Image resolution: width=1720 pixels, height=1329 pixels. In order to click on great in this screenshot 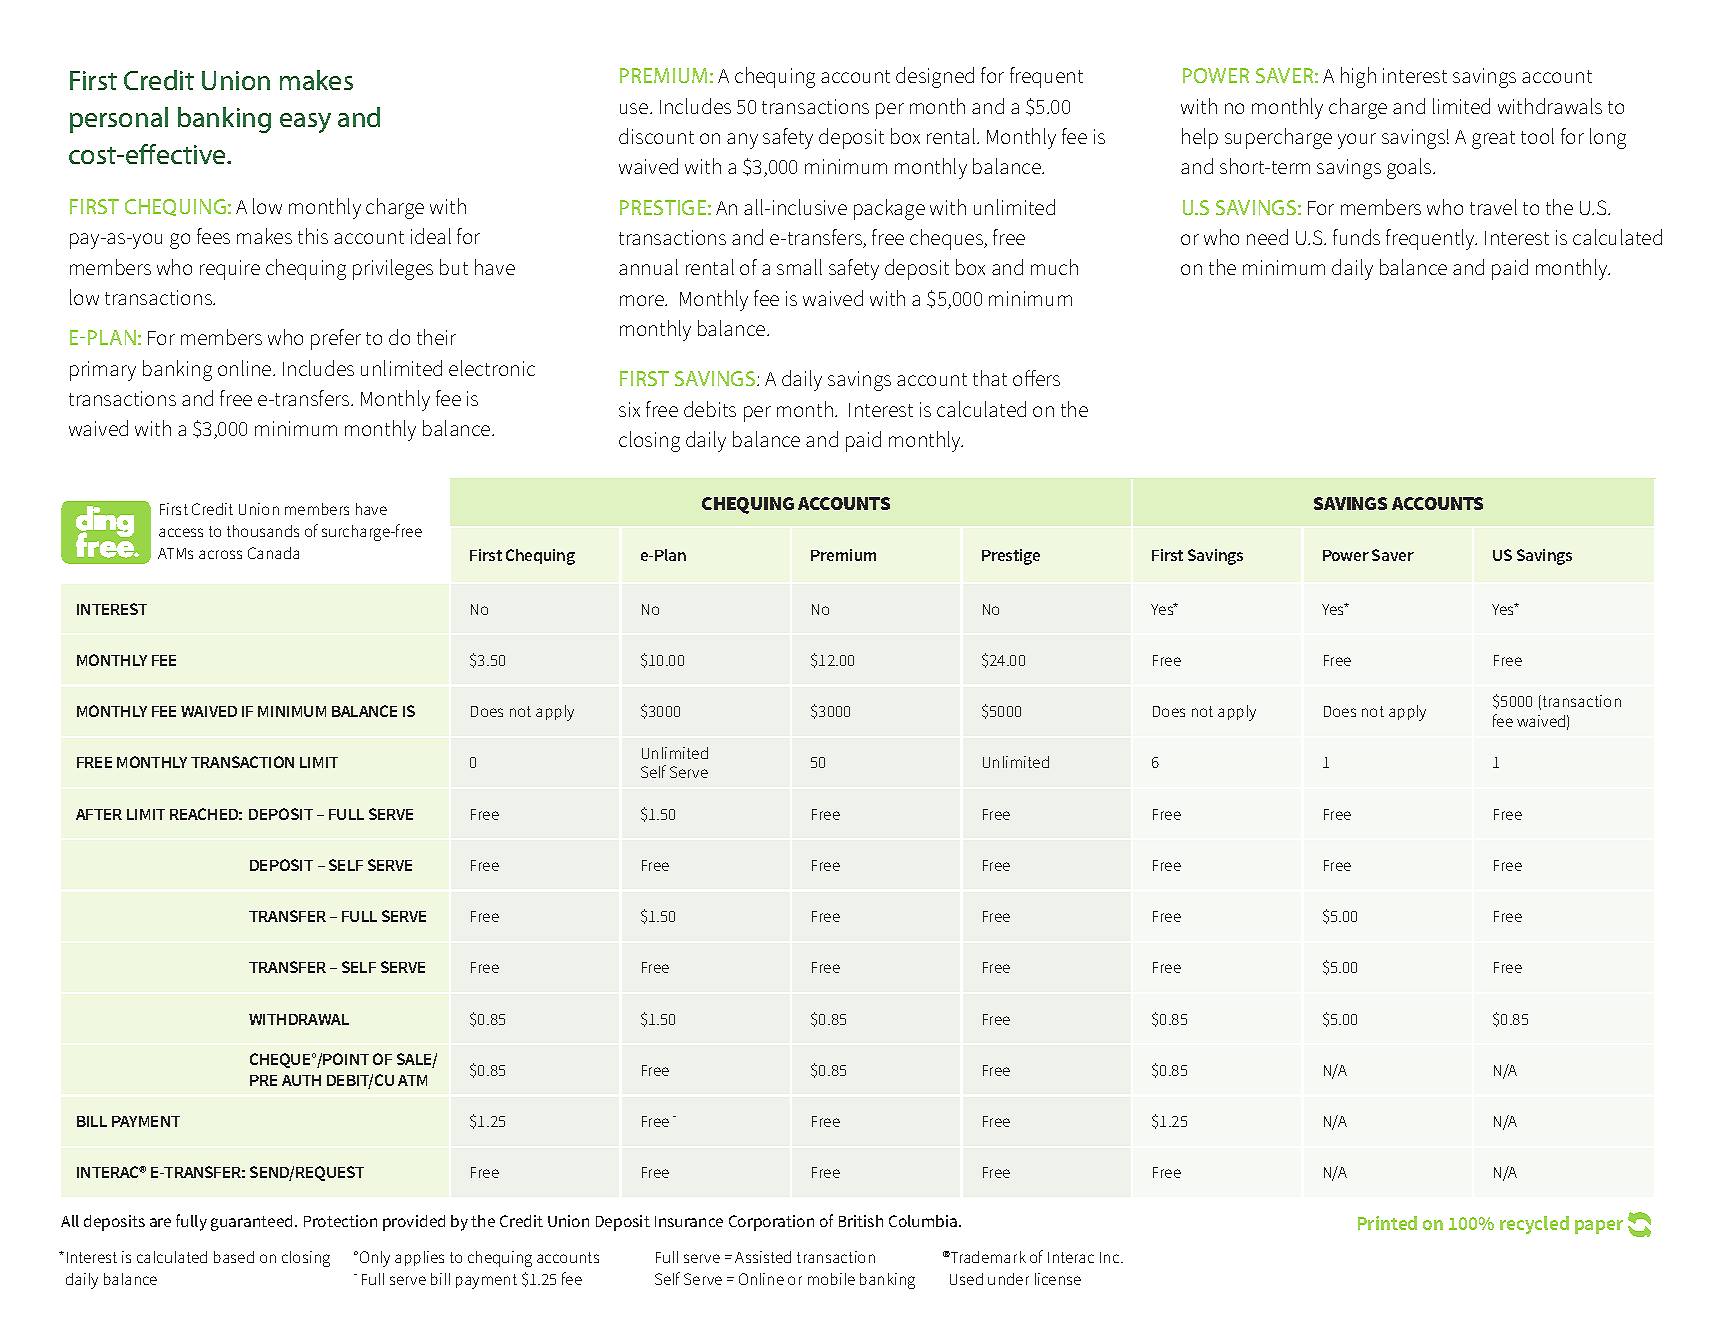, I will do `click(1493, 140)`.
